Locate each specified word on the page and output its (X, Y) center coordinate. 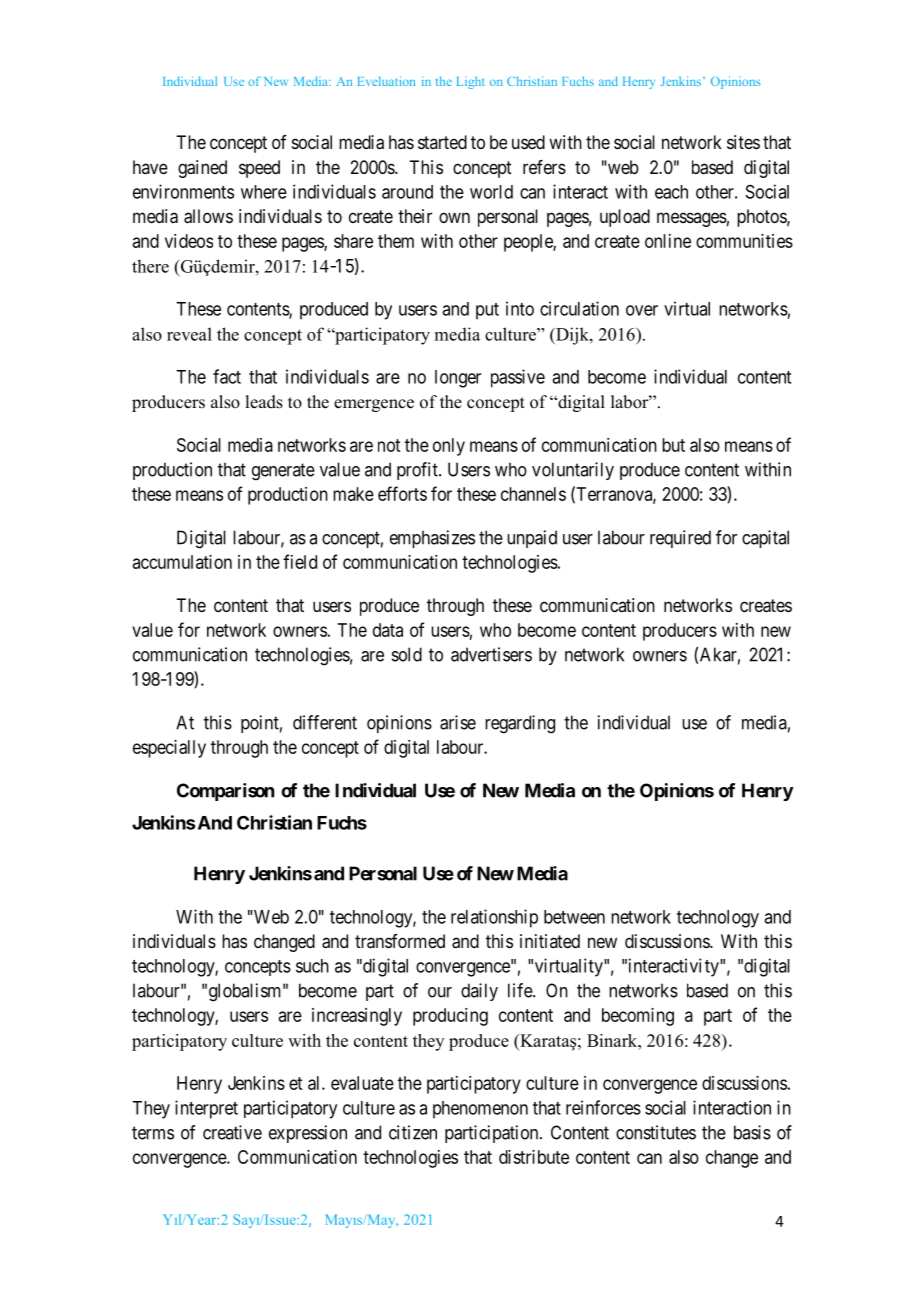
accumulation (182, 562)
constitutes (656, 1132)
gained (202, 169)
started (442, 142)
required (680, 539)
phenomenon (480, 1110)
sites (743, 142)
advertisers (491, 654)
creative (232, 1132)
